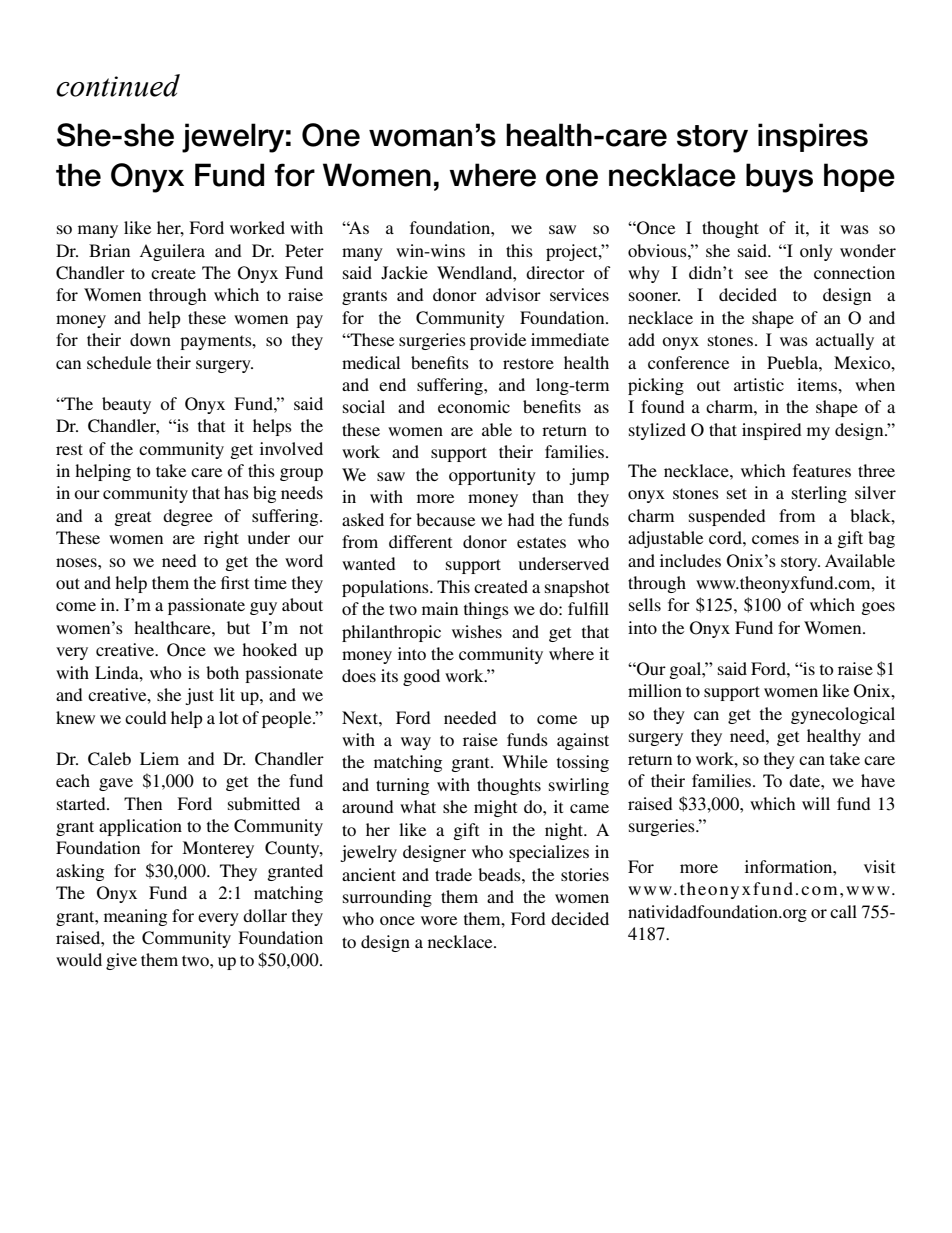  Describe the element at coordinates (404, 273) in the screenshot. I see `Jackie` at that location.
